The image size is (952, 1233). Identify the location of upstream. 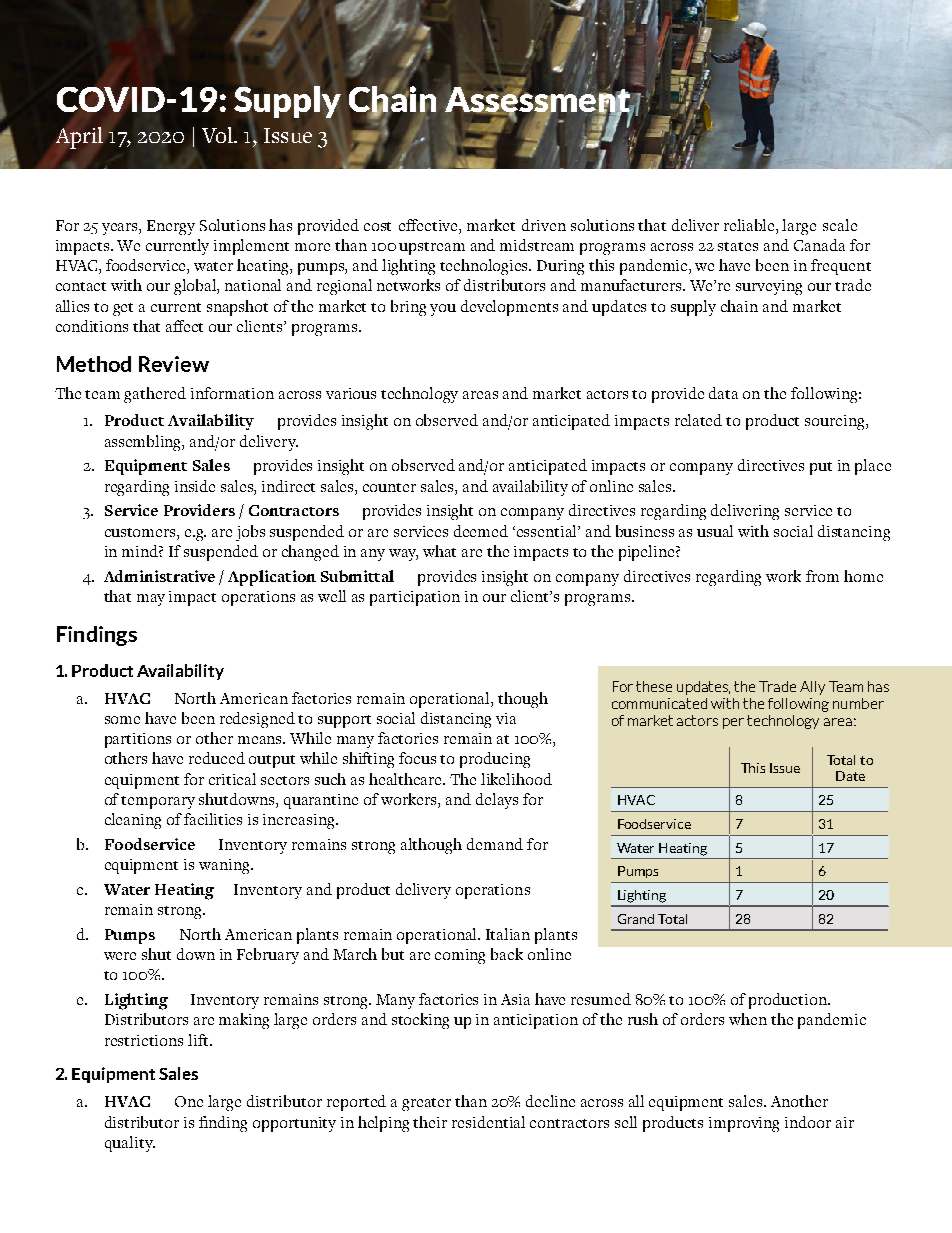
(432, 248).
